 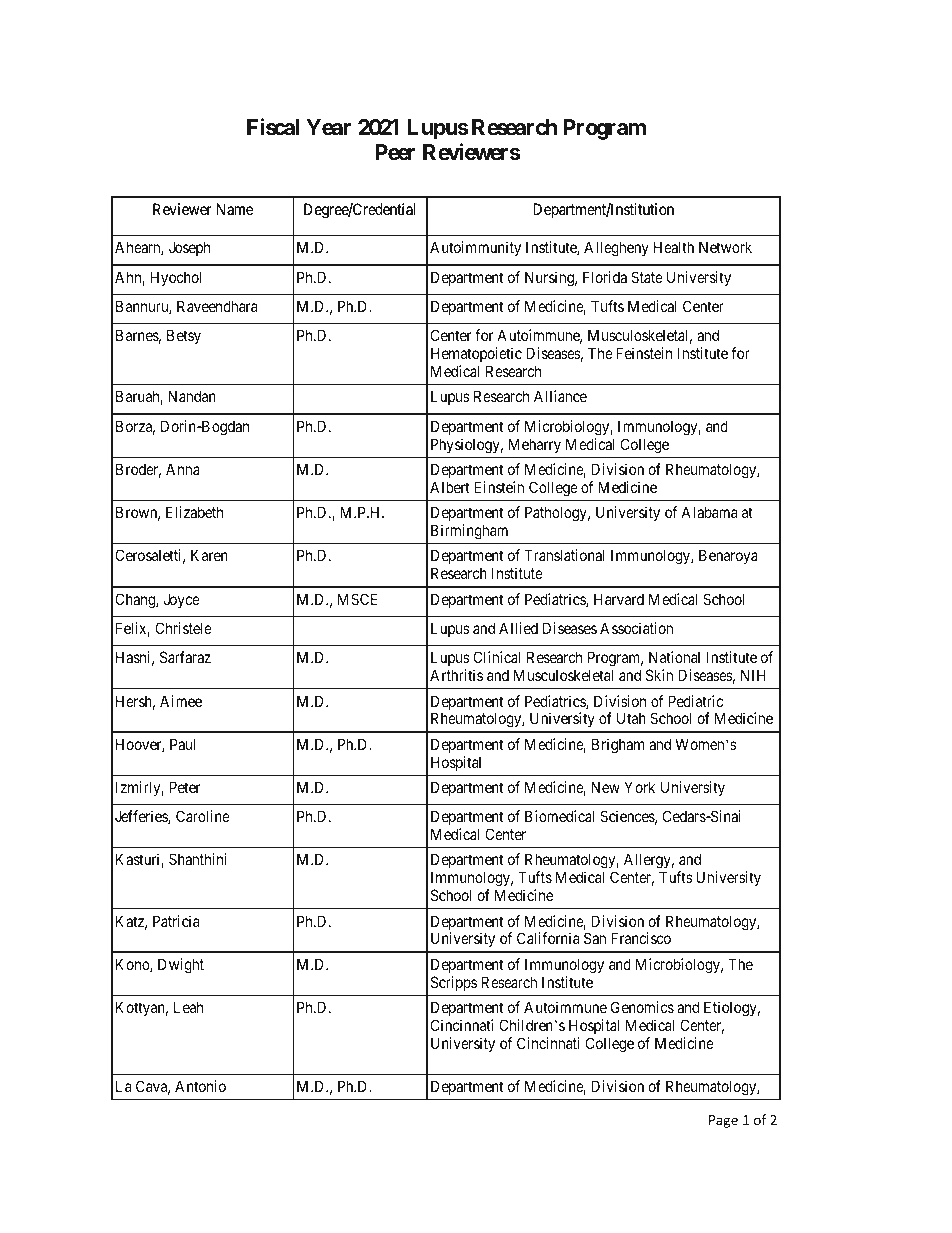 I want to click on Antonio, so click(x=200, y=1086).
